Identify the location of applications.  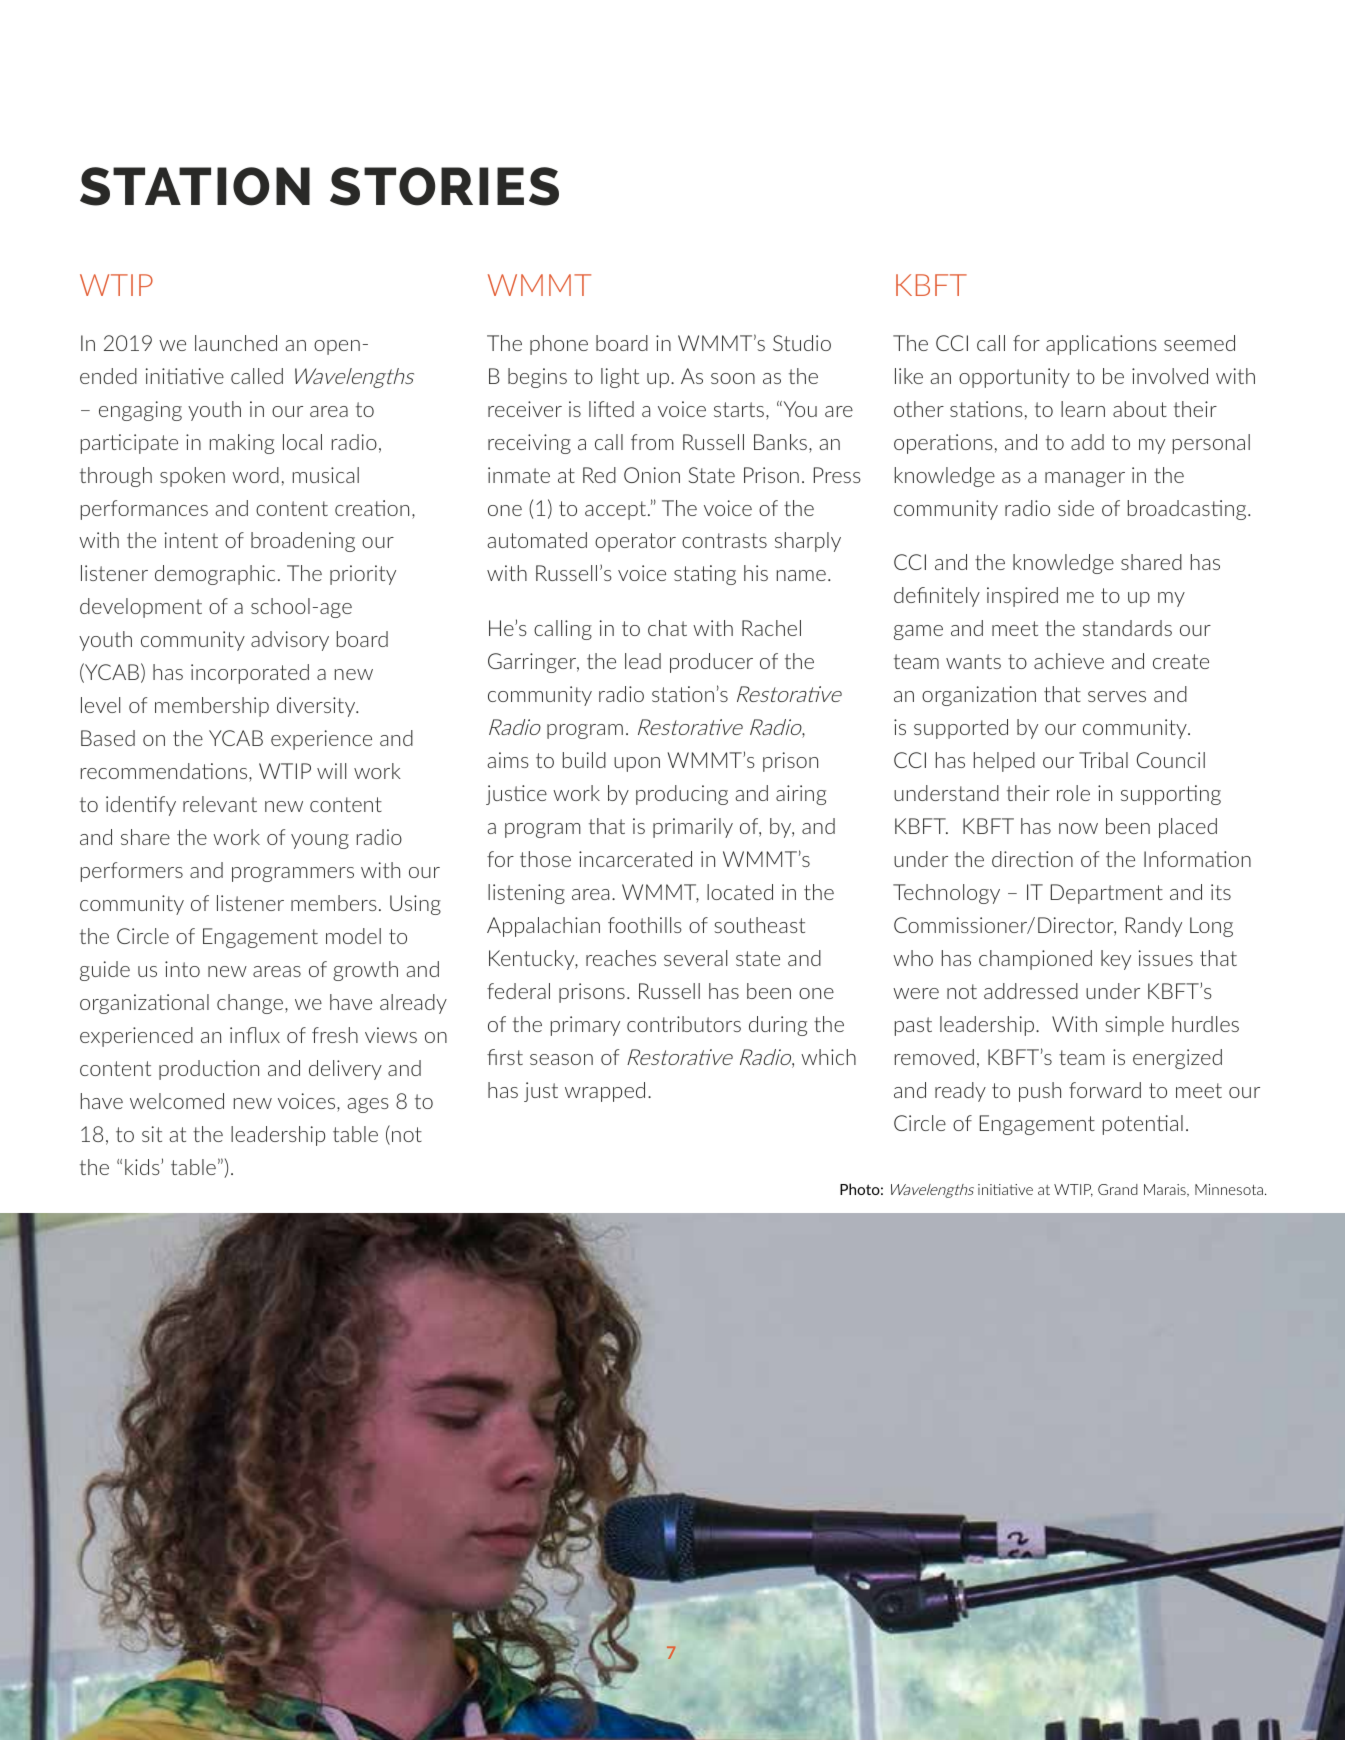
(1101, 345).
